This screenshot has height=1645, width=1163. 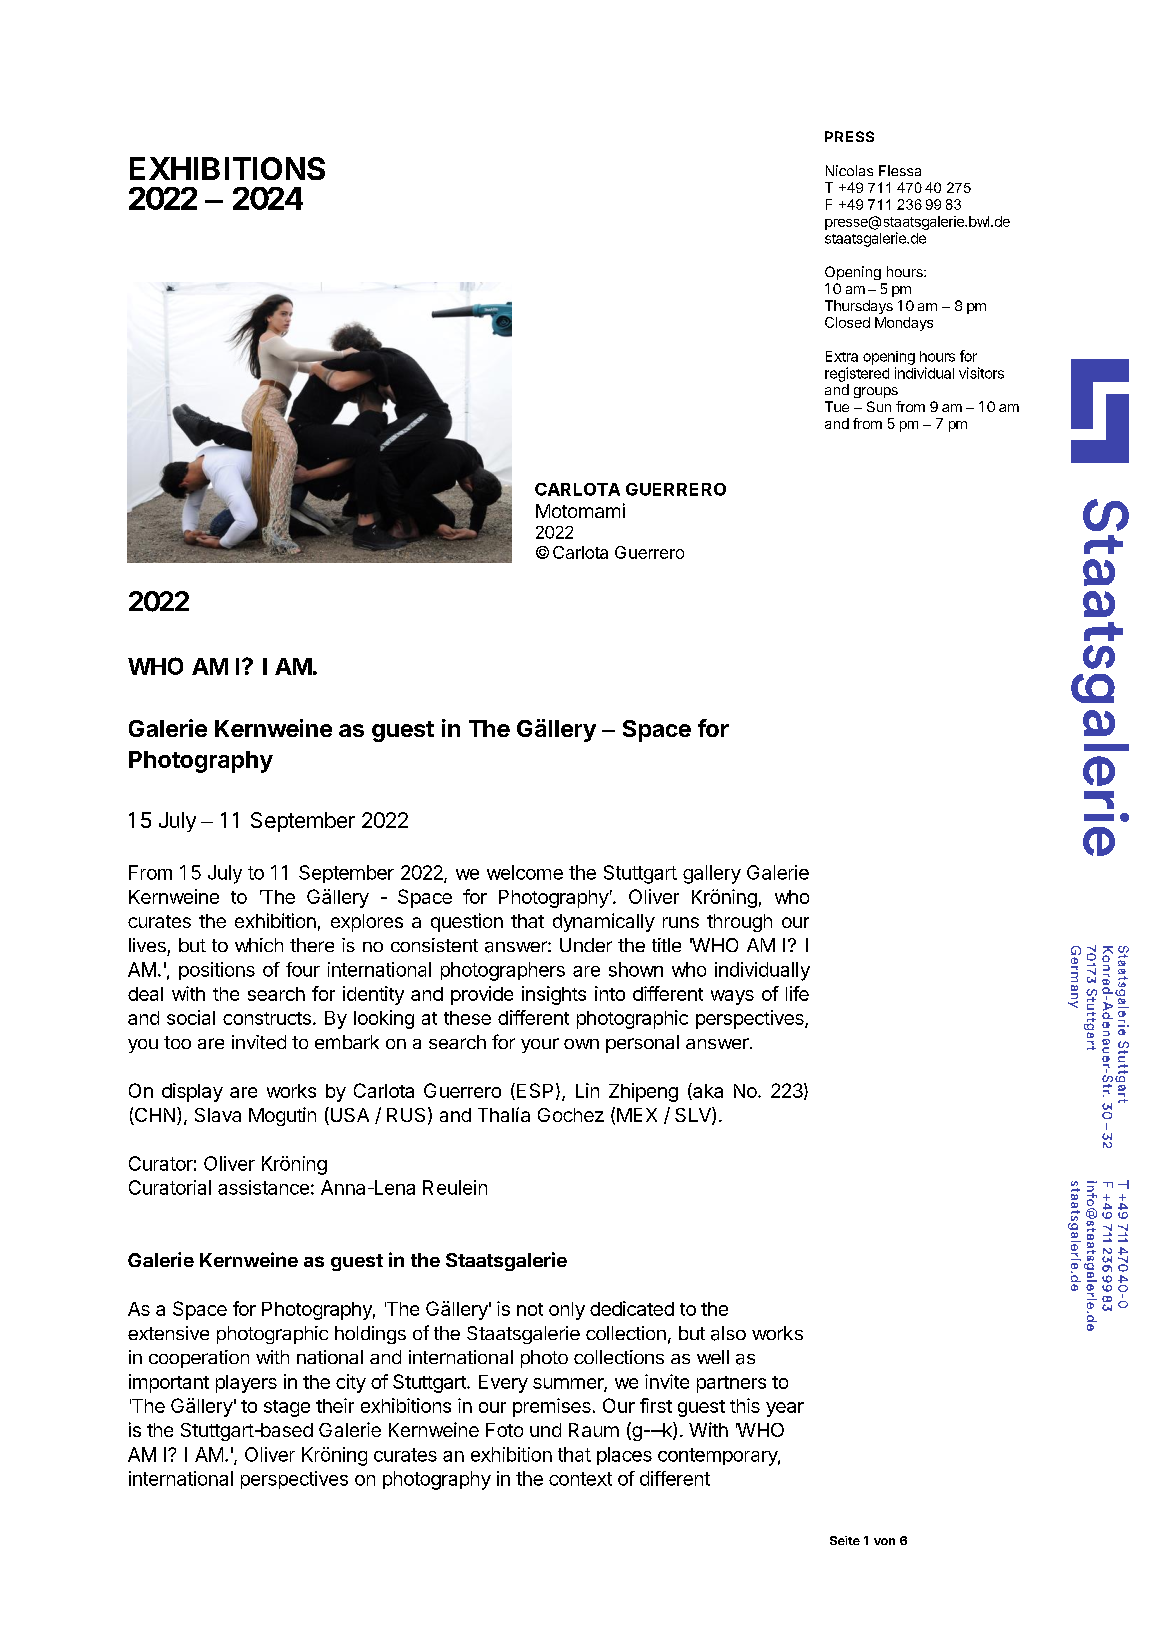 What do you see at coordinates (859, 307) in the screenshot?
I see `Thursdays` at bounding box center [859, 307].
